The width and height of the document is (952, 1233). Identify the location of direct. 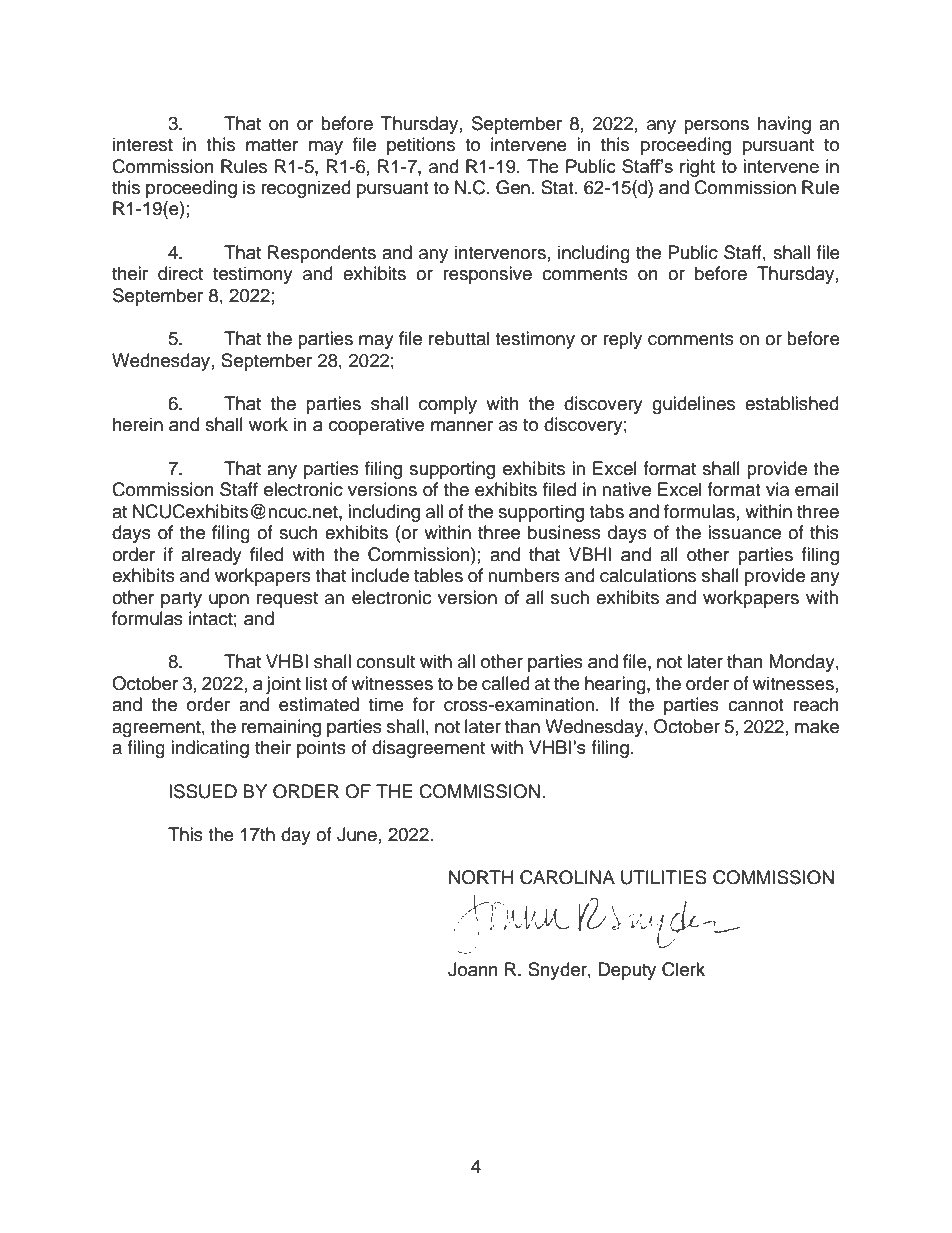
(180, 273).
